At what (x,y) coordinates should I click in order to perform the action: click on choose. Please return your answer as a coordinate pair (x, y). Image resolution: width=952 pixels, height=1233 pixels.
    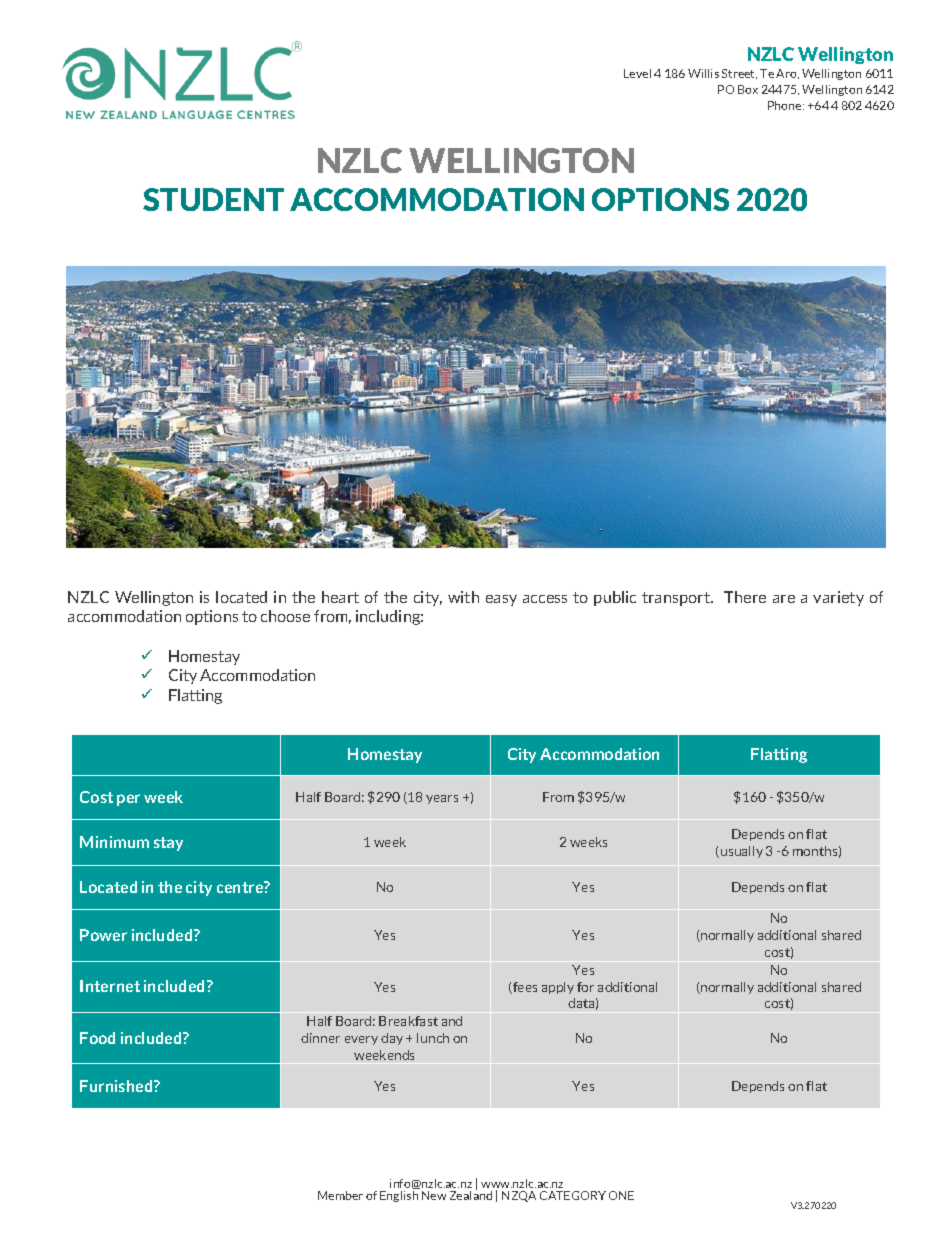
    Looking at the image, I should click on (285, 616).
